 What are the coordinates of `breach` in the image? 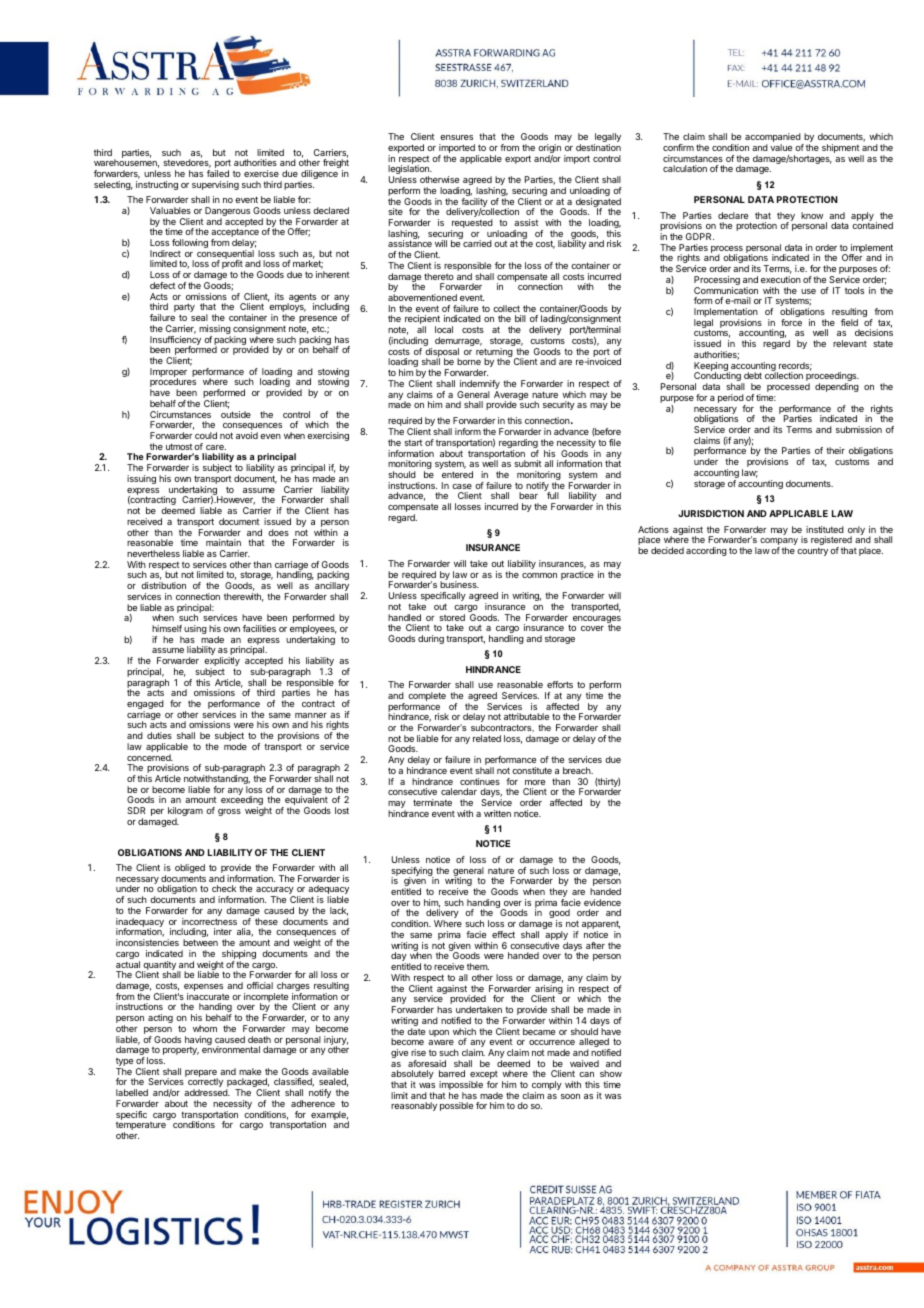 It's located at (578, 770).
